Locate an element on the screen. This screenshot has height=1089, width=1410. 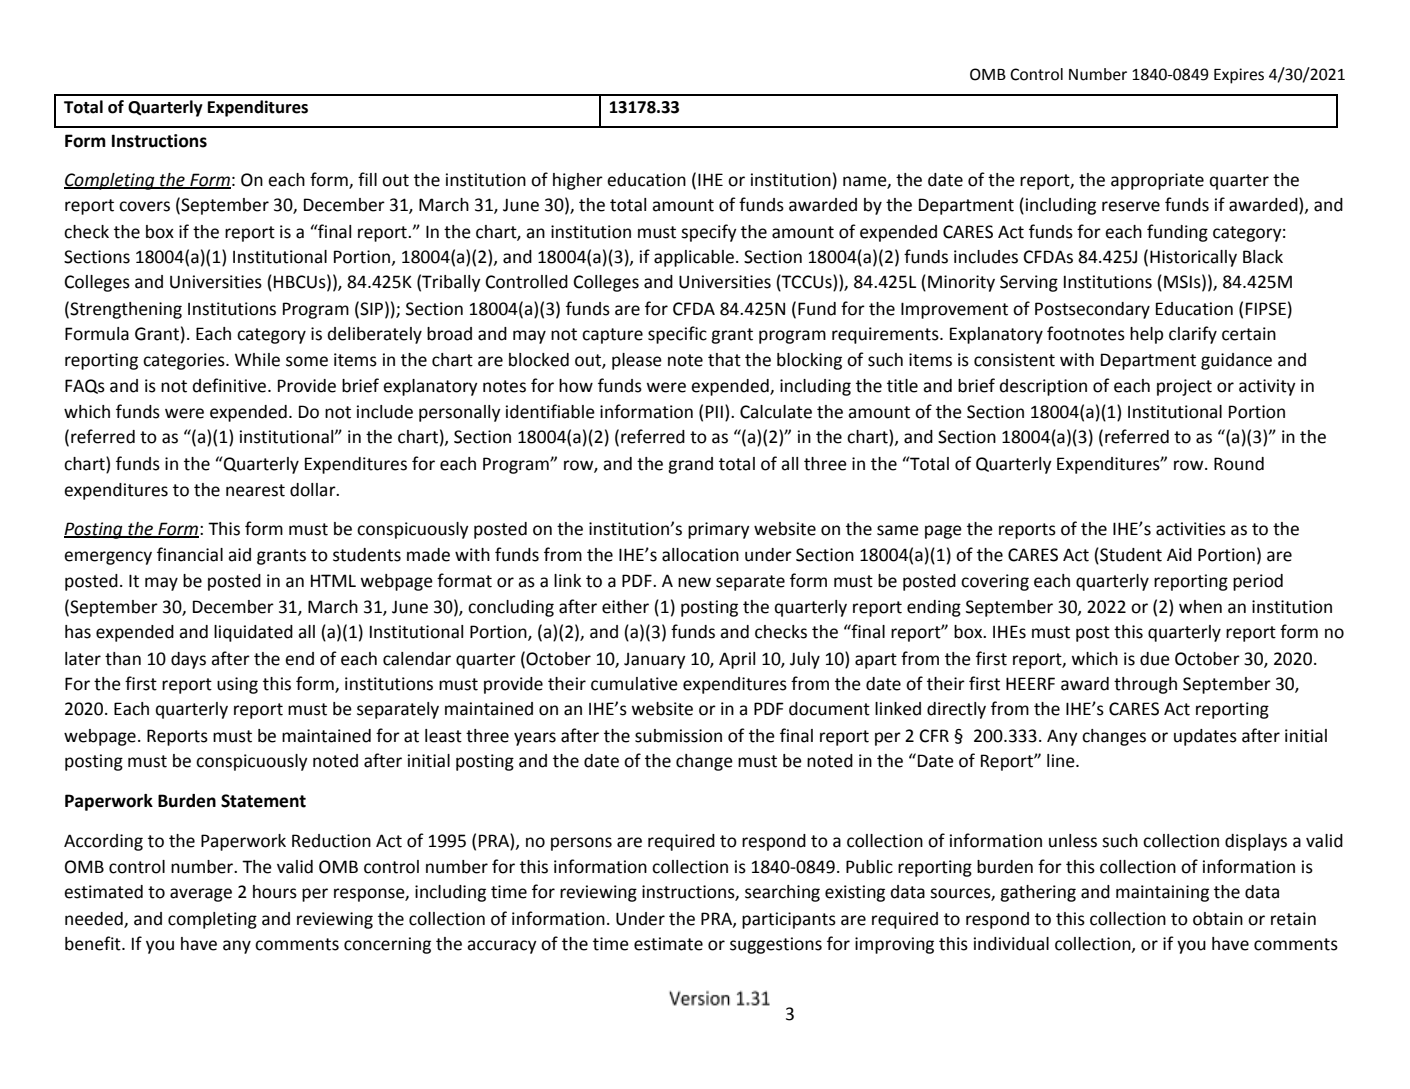
specific is located at coordinates (677, 335).
